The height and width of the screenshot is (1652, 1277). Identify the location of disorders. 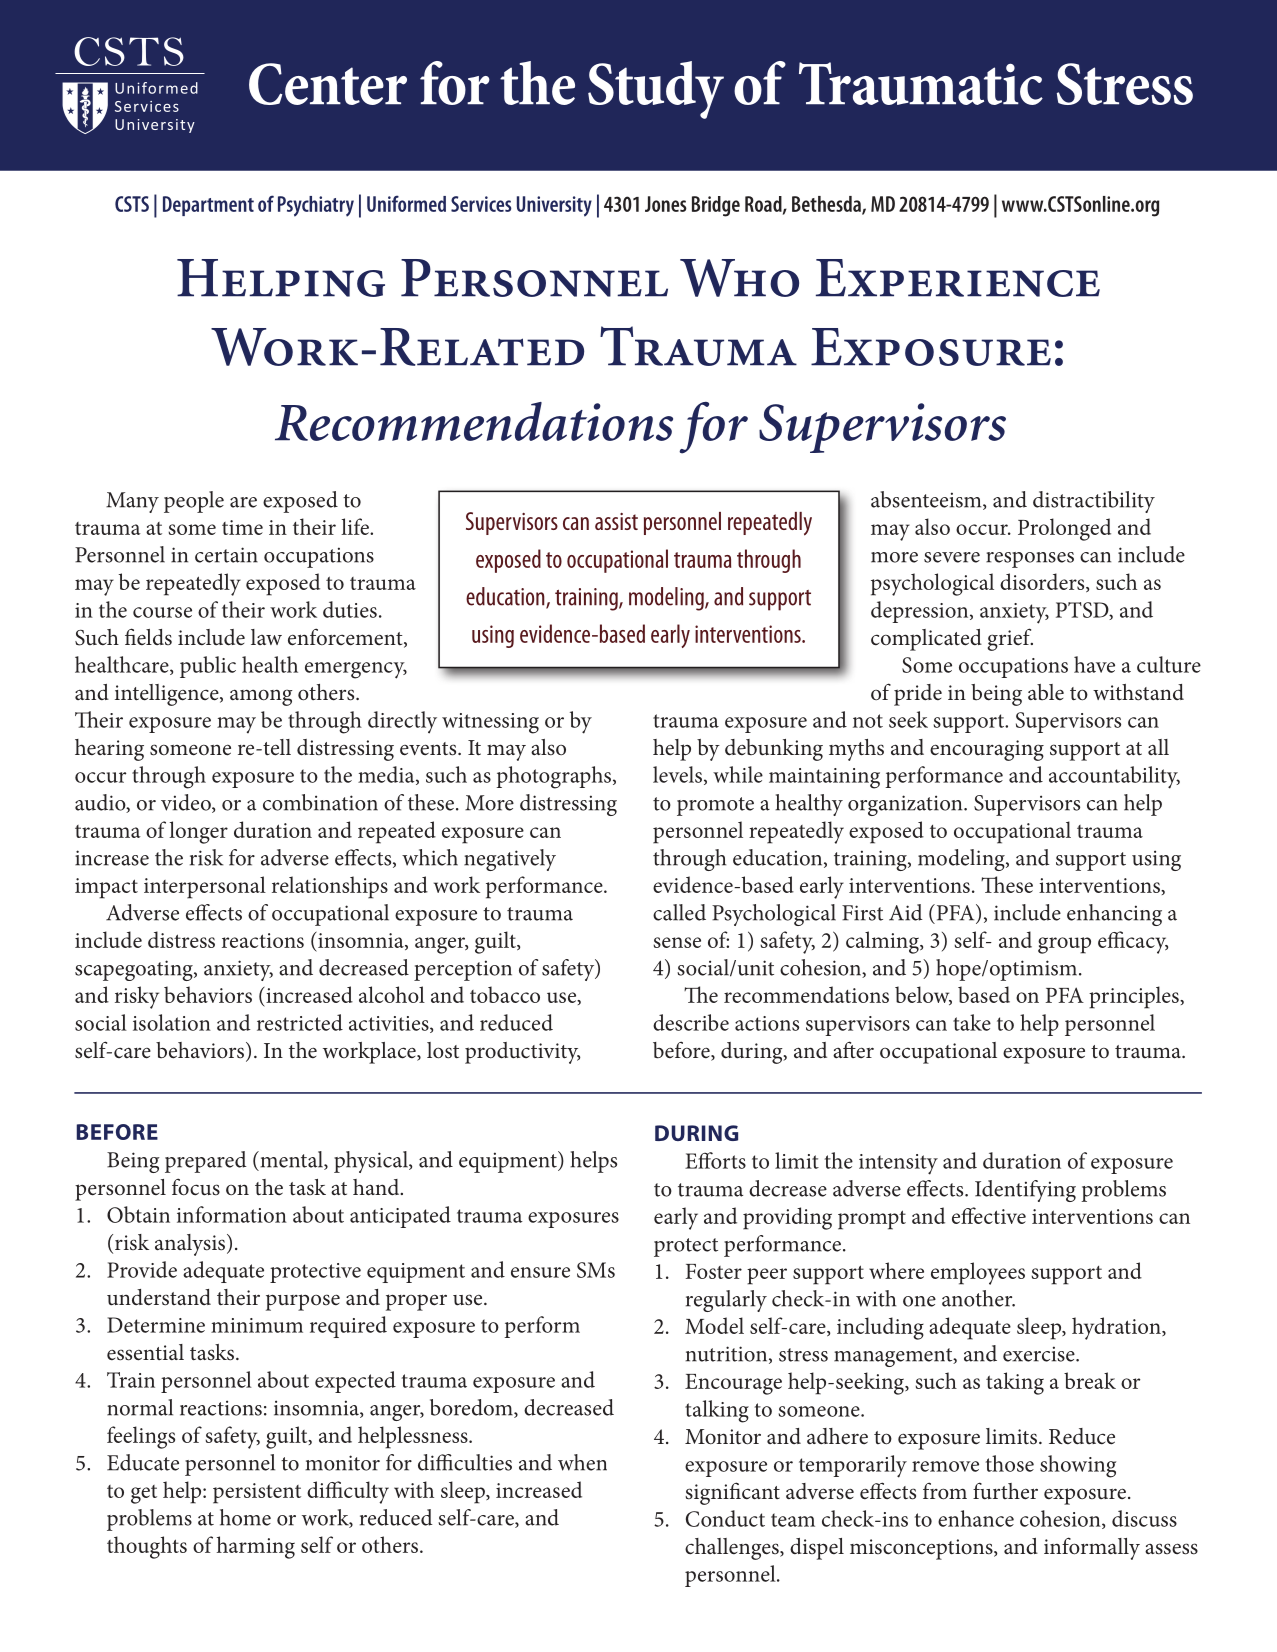
(1043, 582).
